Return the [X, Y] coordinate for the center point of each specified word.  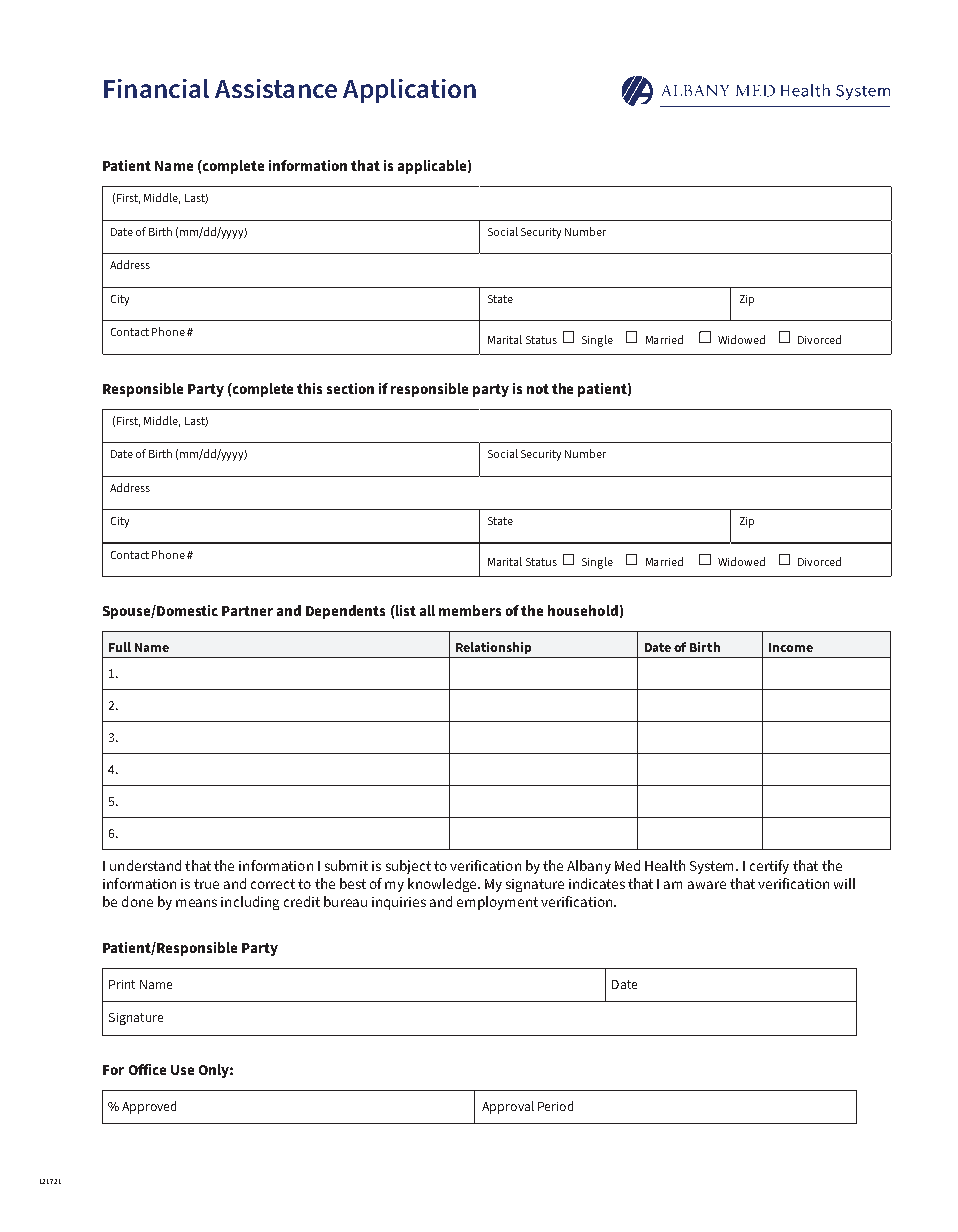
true [206, 884]
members [470, 610]
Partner [247, 611]
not [538, 389]
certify [769, 867]
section [350, 388]
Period [555, 1106]
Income [791, 647]
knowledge [443, 885]
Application [409, 91]
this [309, 388]
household [583, 610]
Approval [508, 1107]
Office [147, 1069]
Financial [156, 88]
